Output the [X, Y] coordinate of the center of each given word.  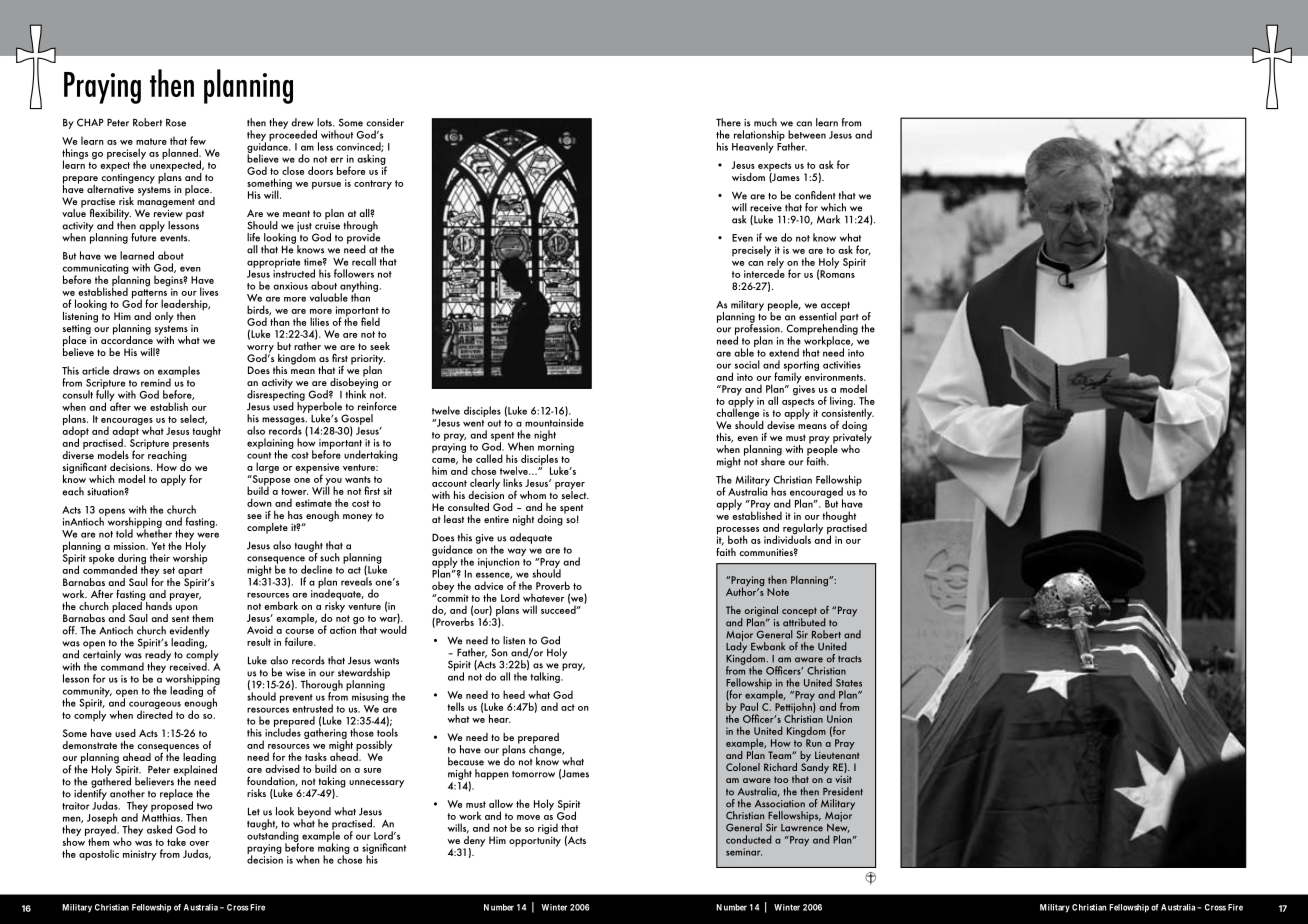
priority [368, 360]
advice [488, 585]
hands [158, 604]
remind [156, 382]
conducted [749, 839]
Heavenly [753, 147]
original [761, 612]
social [747, 364]
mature [151, 141]
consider [385, 122]
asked [159, 829]
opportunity [535, 840]
